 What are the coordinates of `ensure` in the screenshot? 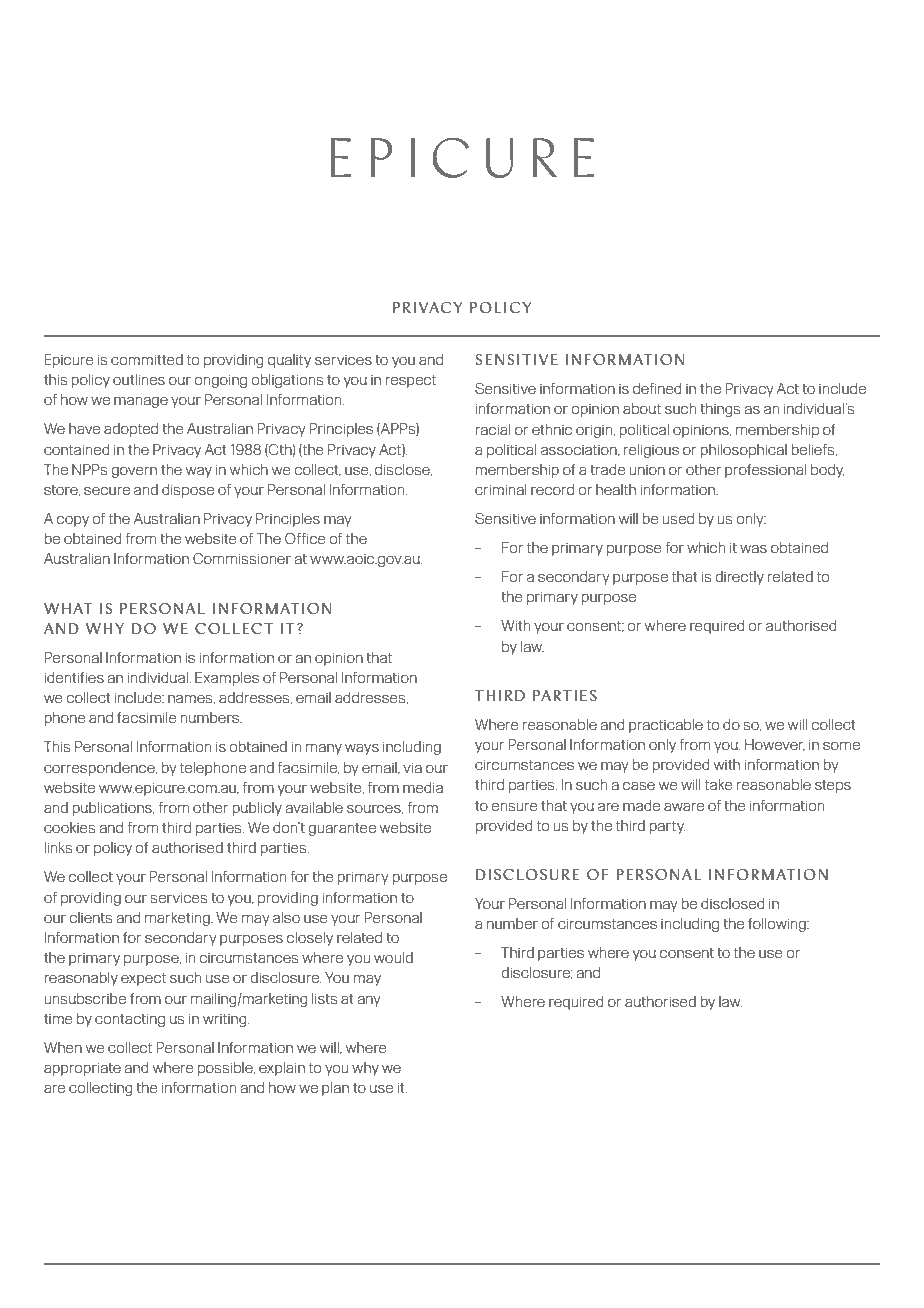 It's located at (514, 807).
